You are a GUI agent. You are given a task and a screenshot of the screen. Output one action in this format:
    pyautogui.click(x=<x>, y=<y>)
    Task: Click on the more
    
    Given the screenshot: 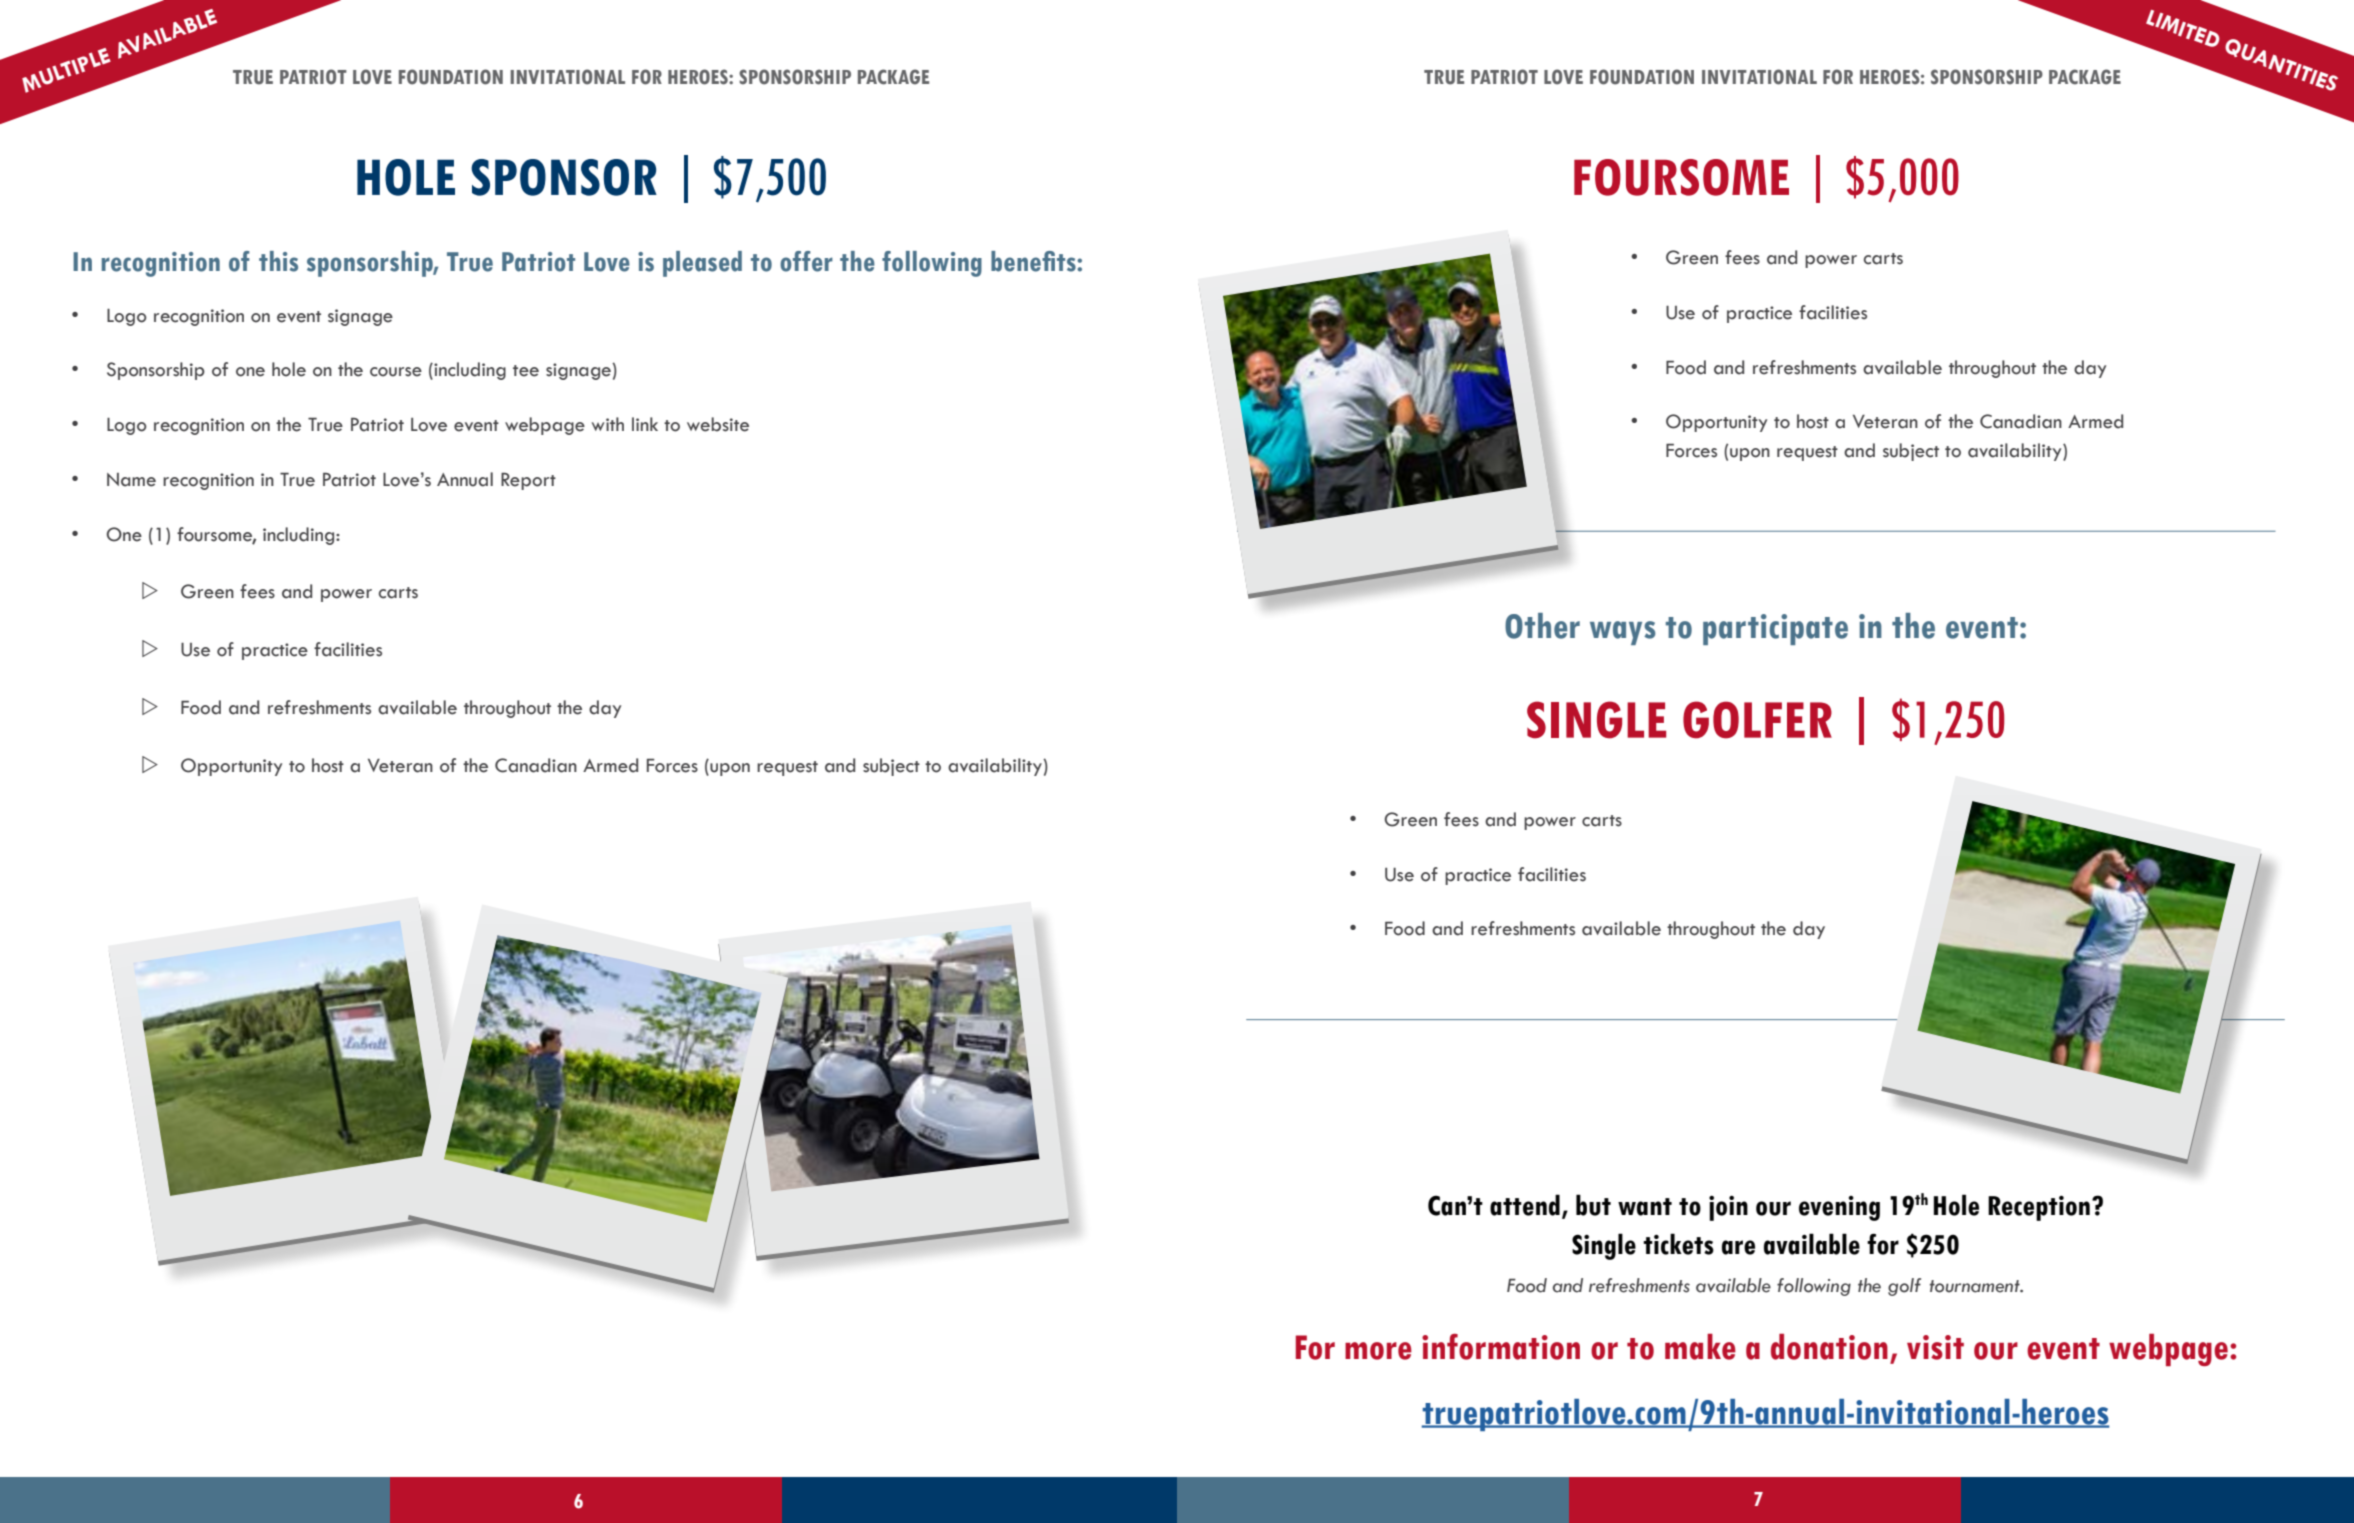 What is the action you would take?
    pyautogui.click(x=1378, y=1351)
